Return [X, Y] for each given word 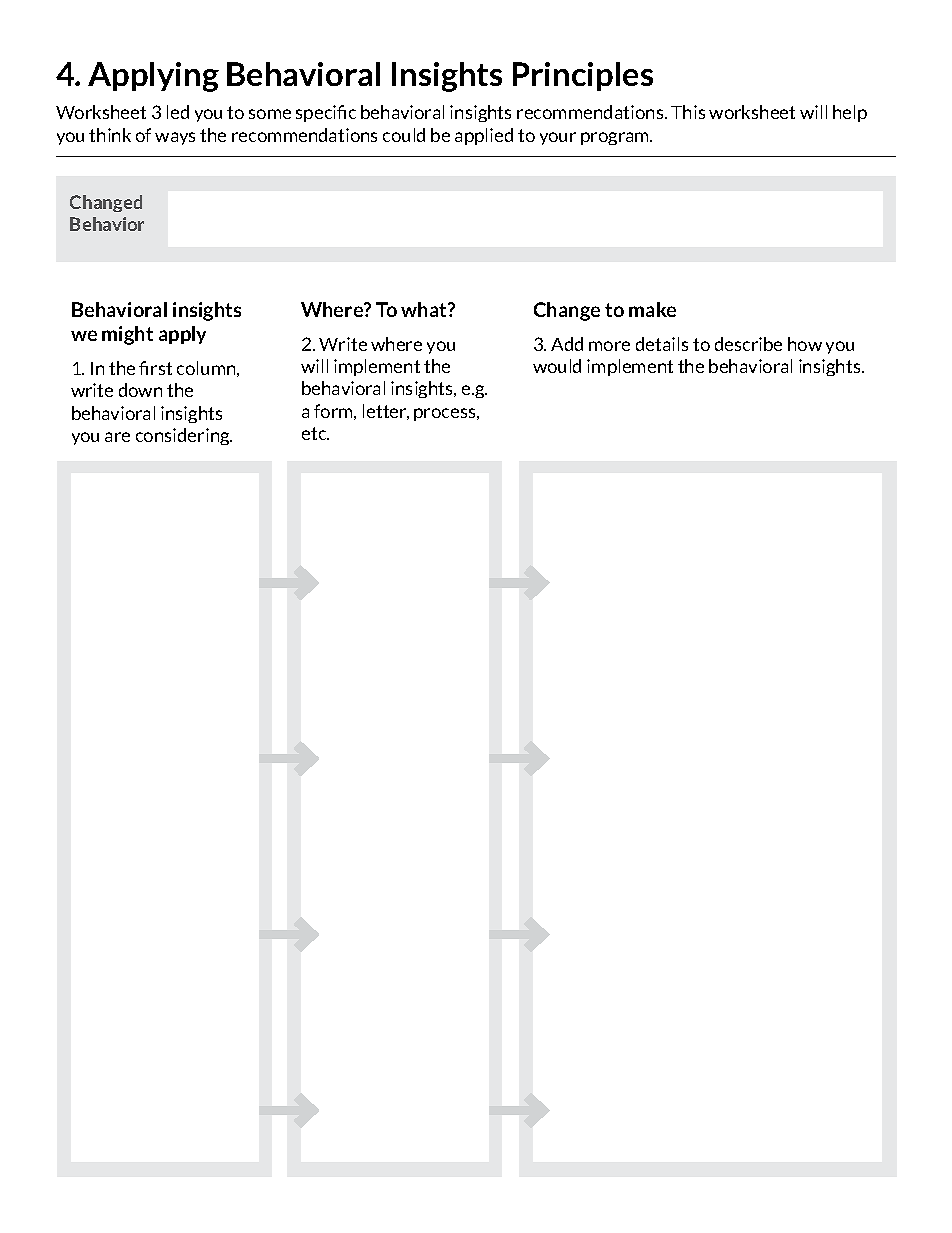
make [652, 309]
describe [748, 344]
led [178, 112]
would [557, 366]
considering [184, 436]
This [688, 112]
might [127, 335]
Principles [583, 76]
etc [315, 433]
